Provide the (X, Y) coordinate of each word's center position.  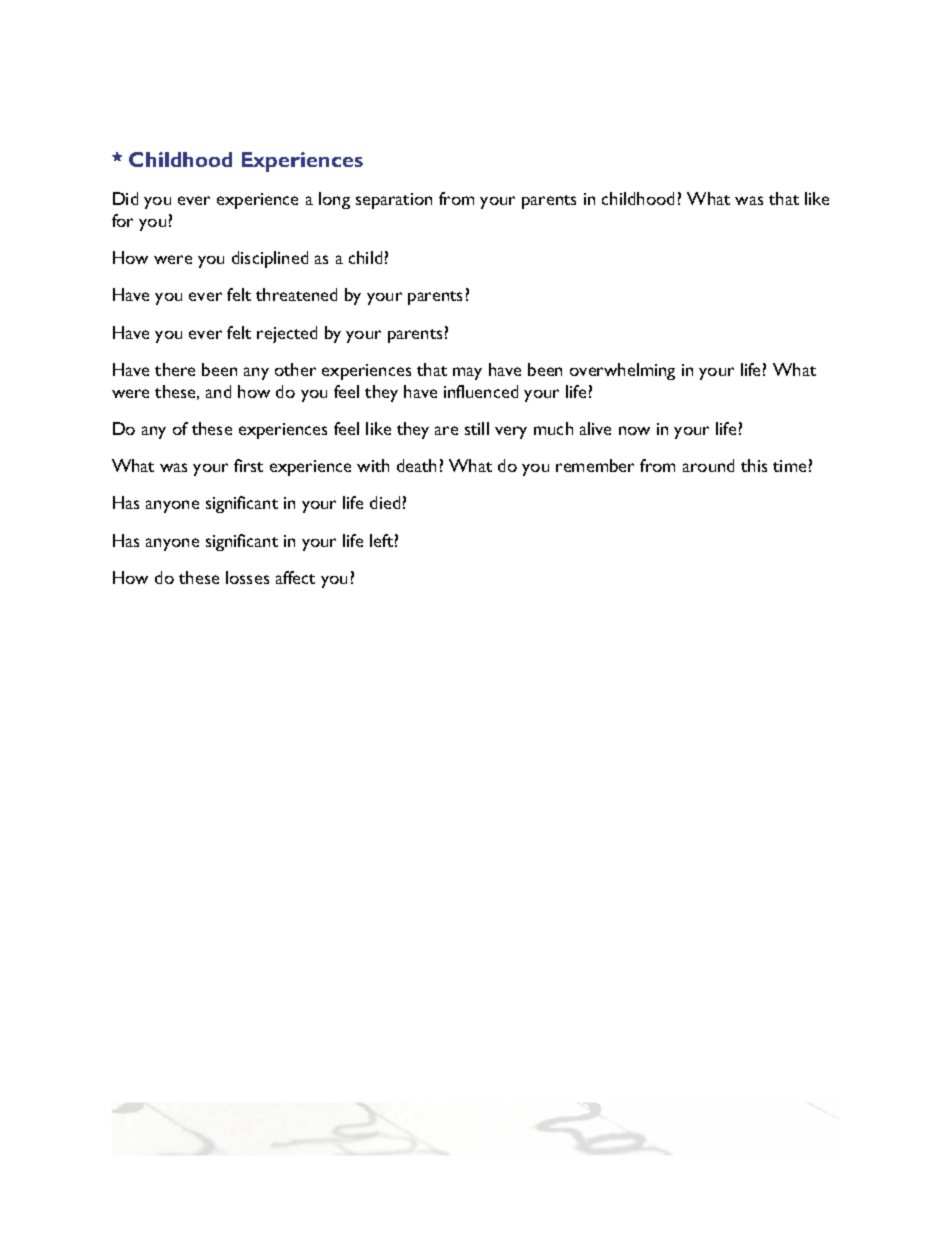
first (248, 465)
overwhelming (622, 371)
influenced (481, 391)
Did (125, 198)
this (754, 465)
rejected (287, 334)
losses (247, 577)
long (334, 200)
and (218, 391)
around (708, 465)
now (634, 430)
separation (394, 201)
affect (295, 577)
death (416, 465)
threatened (296, 294)
